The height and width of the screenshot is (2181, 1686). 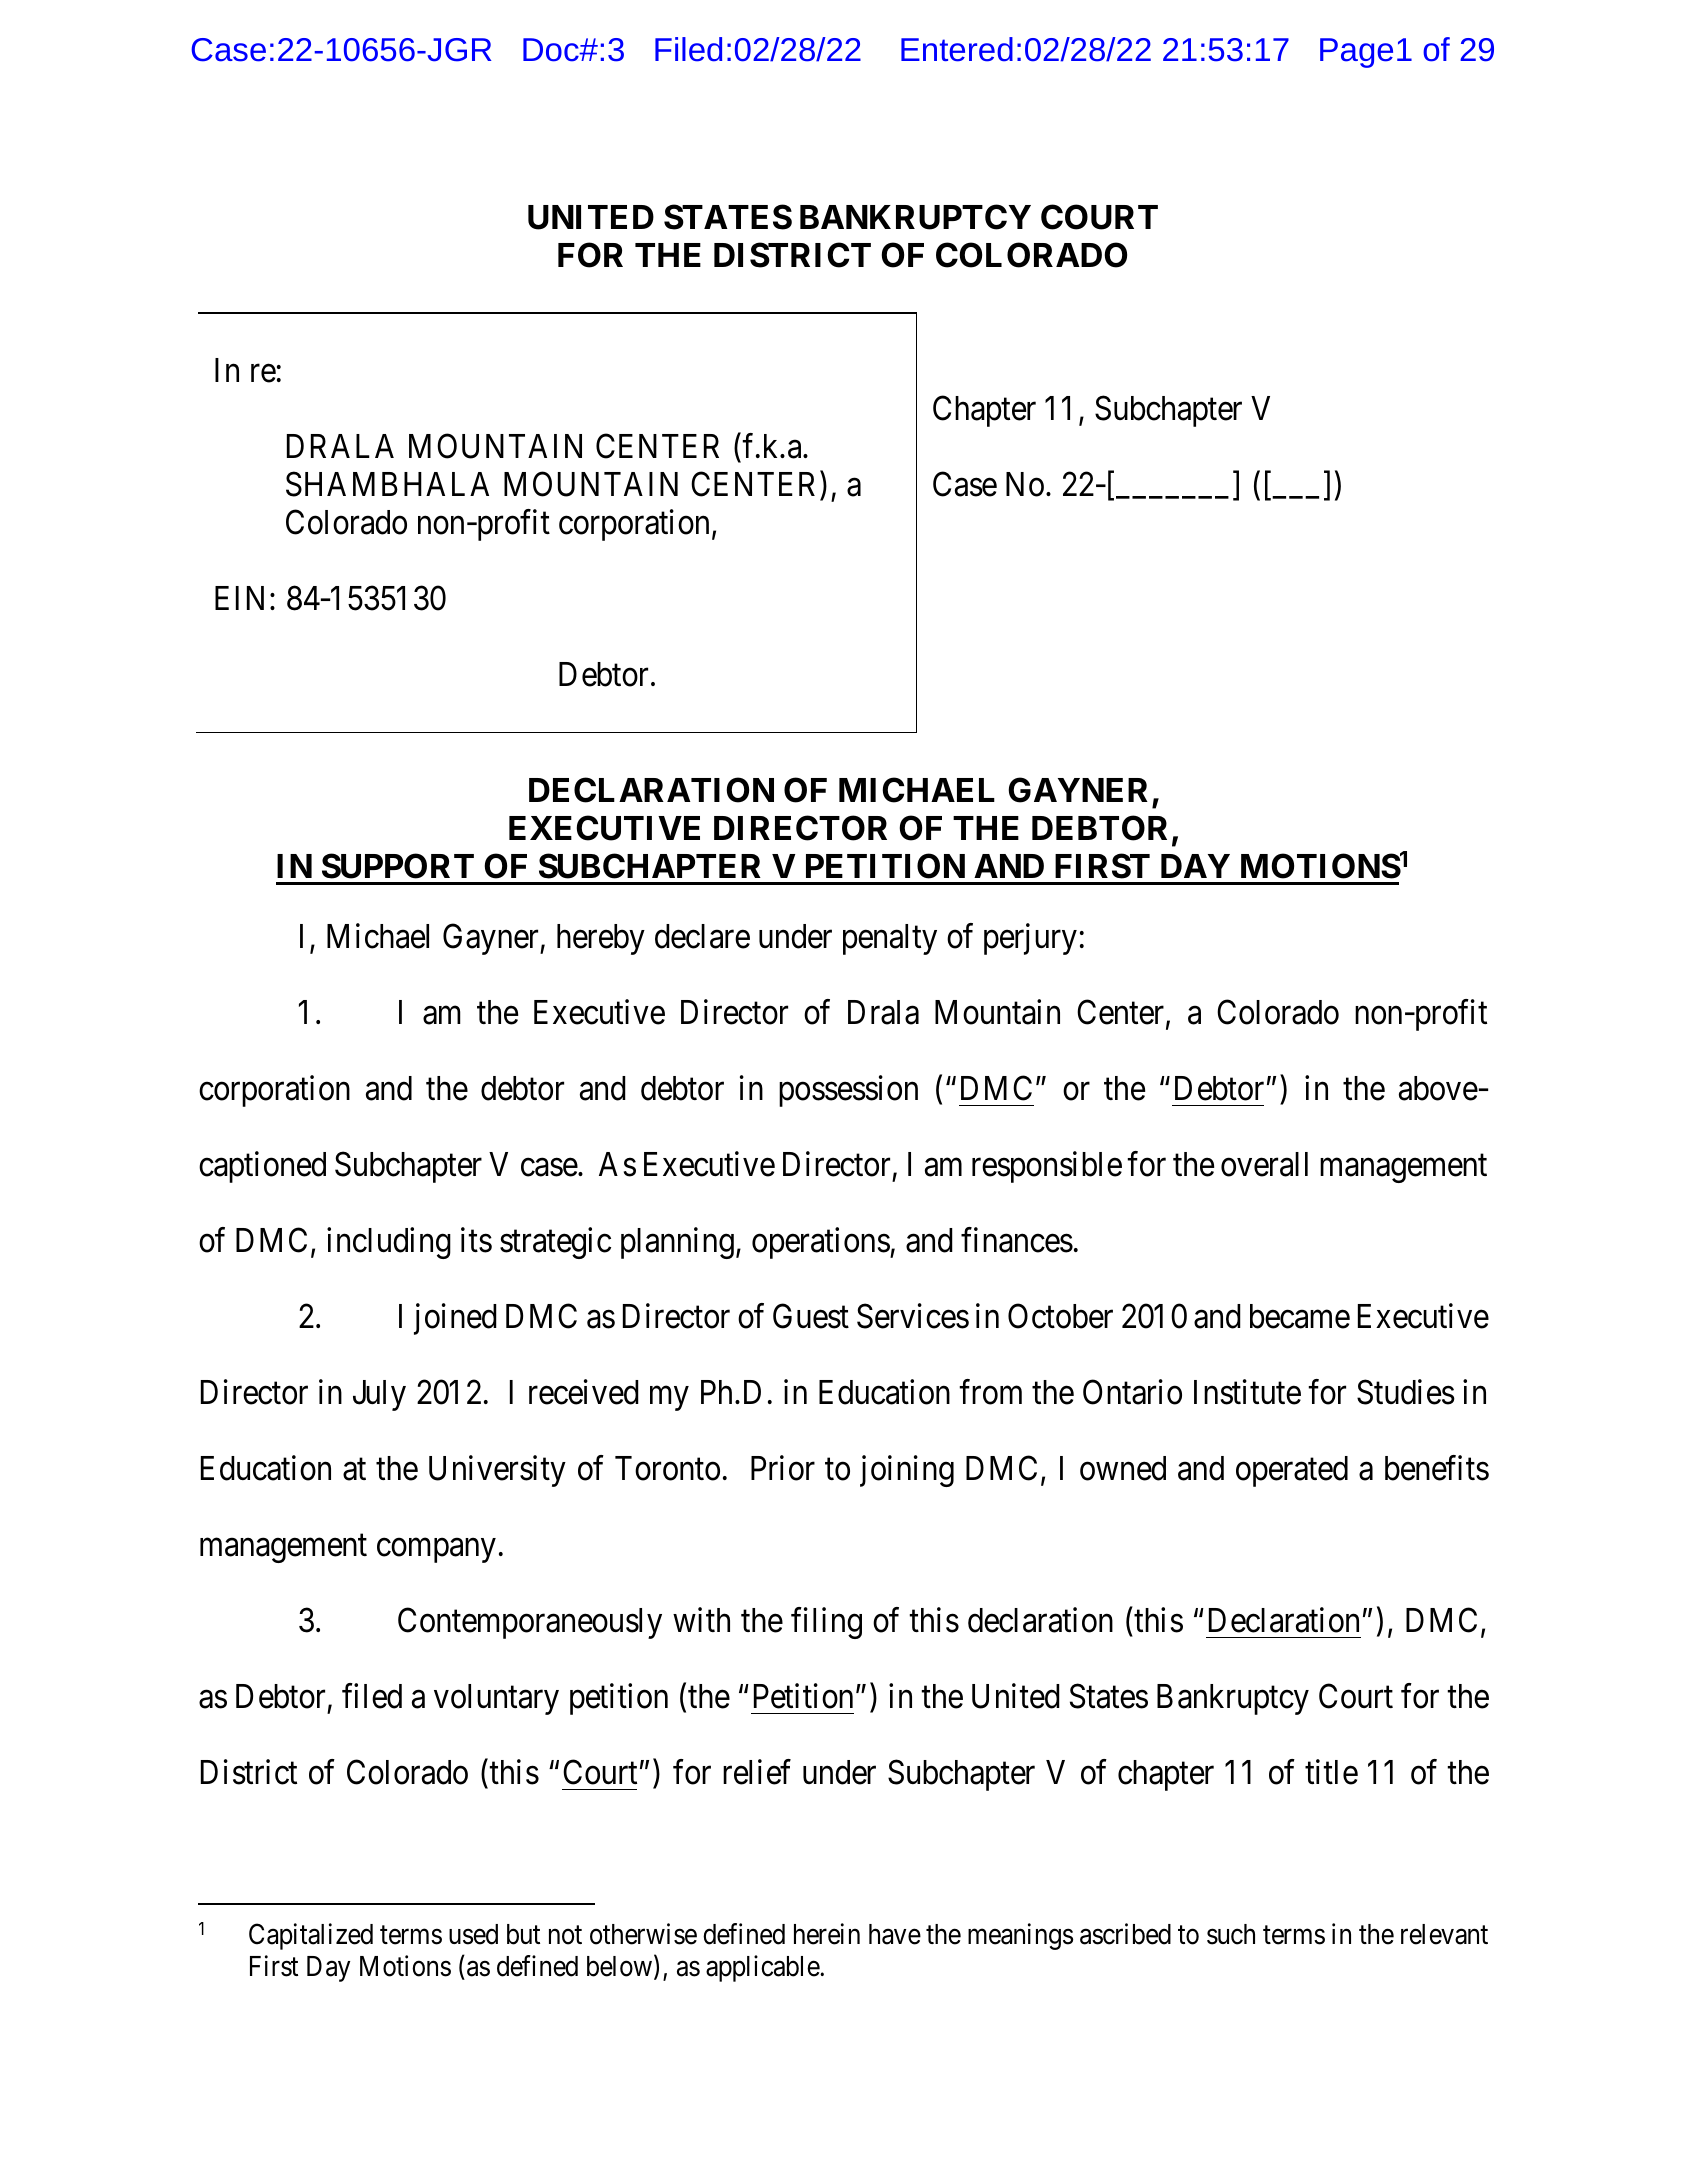 I want to click on SHAMBHALA, so click(x=387, y=484).
